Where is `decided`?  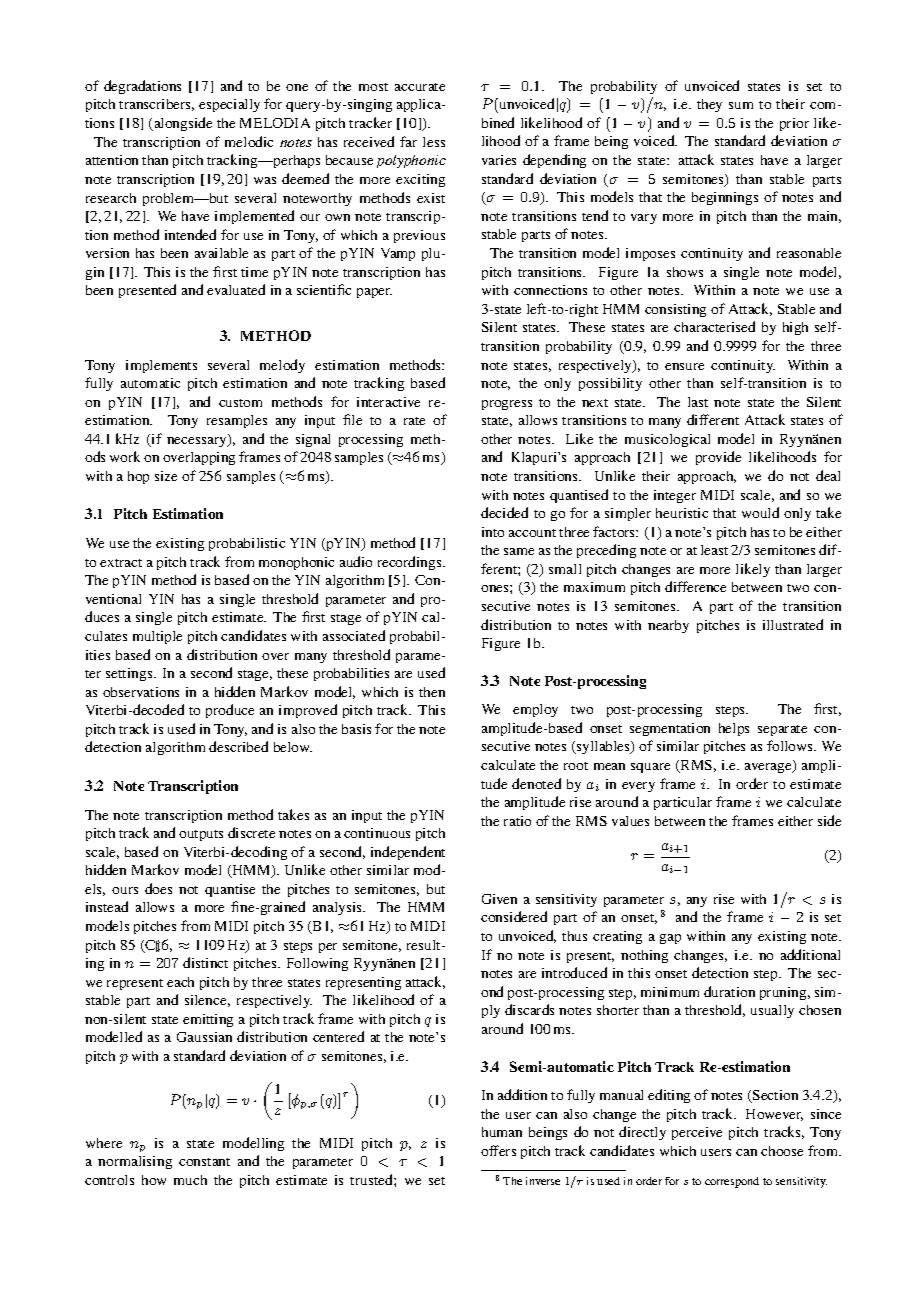
decided is located at coordinates (504, 512).
